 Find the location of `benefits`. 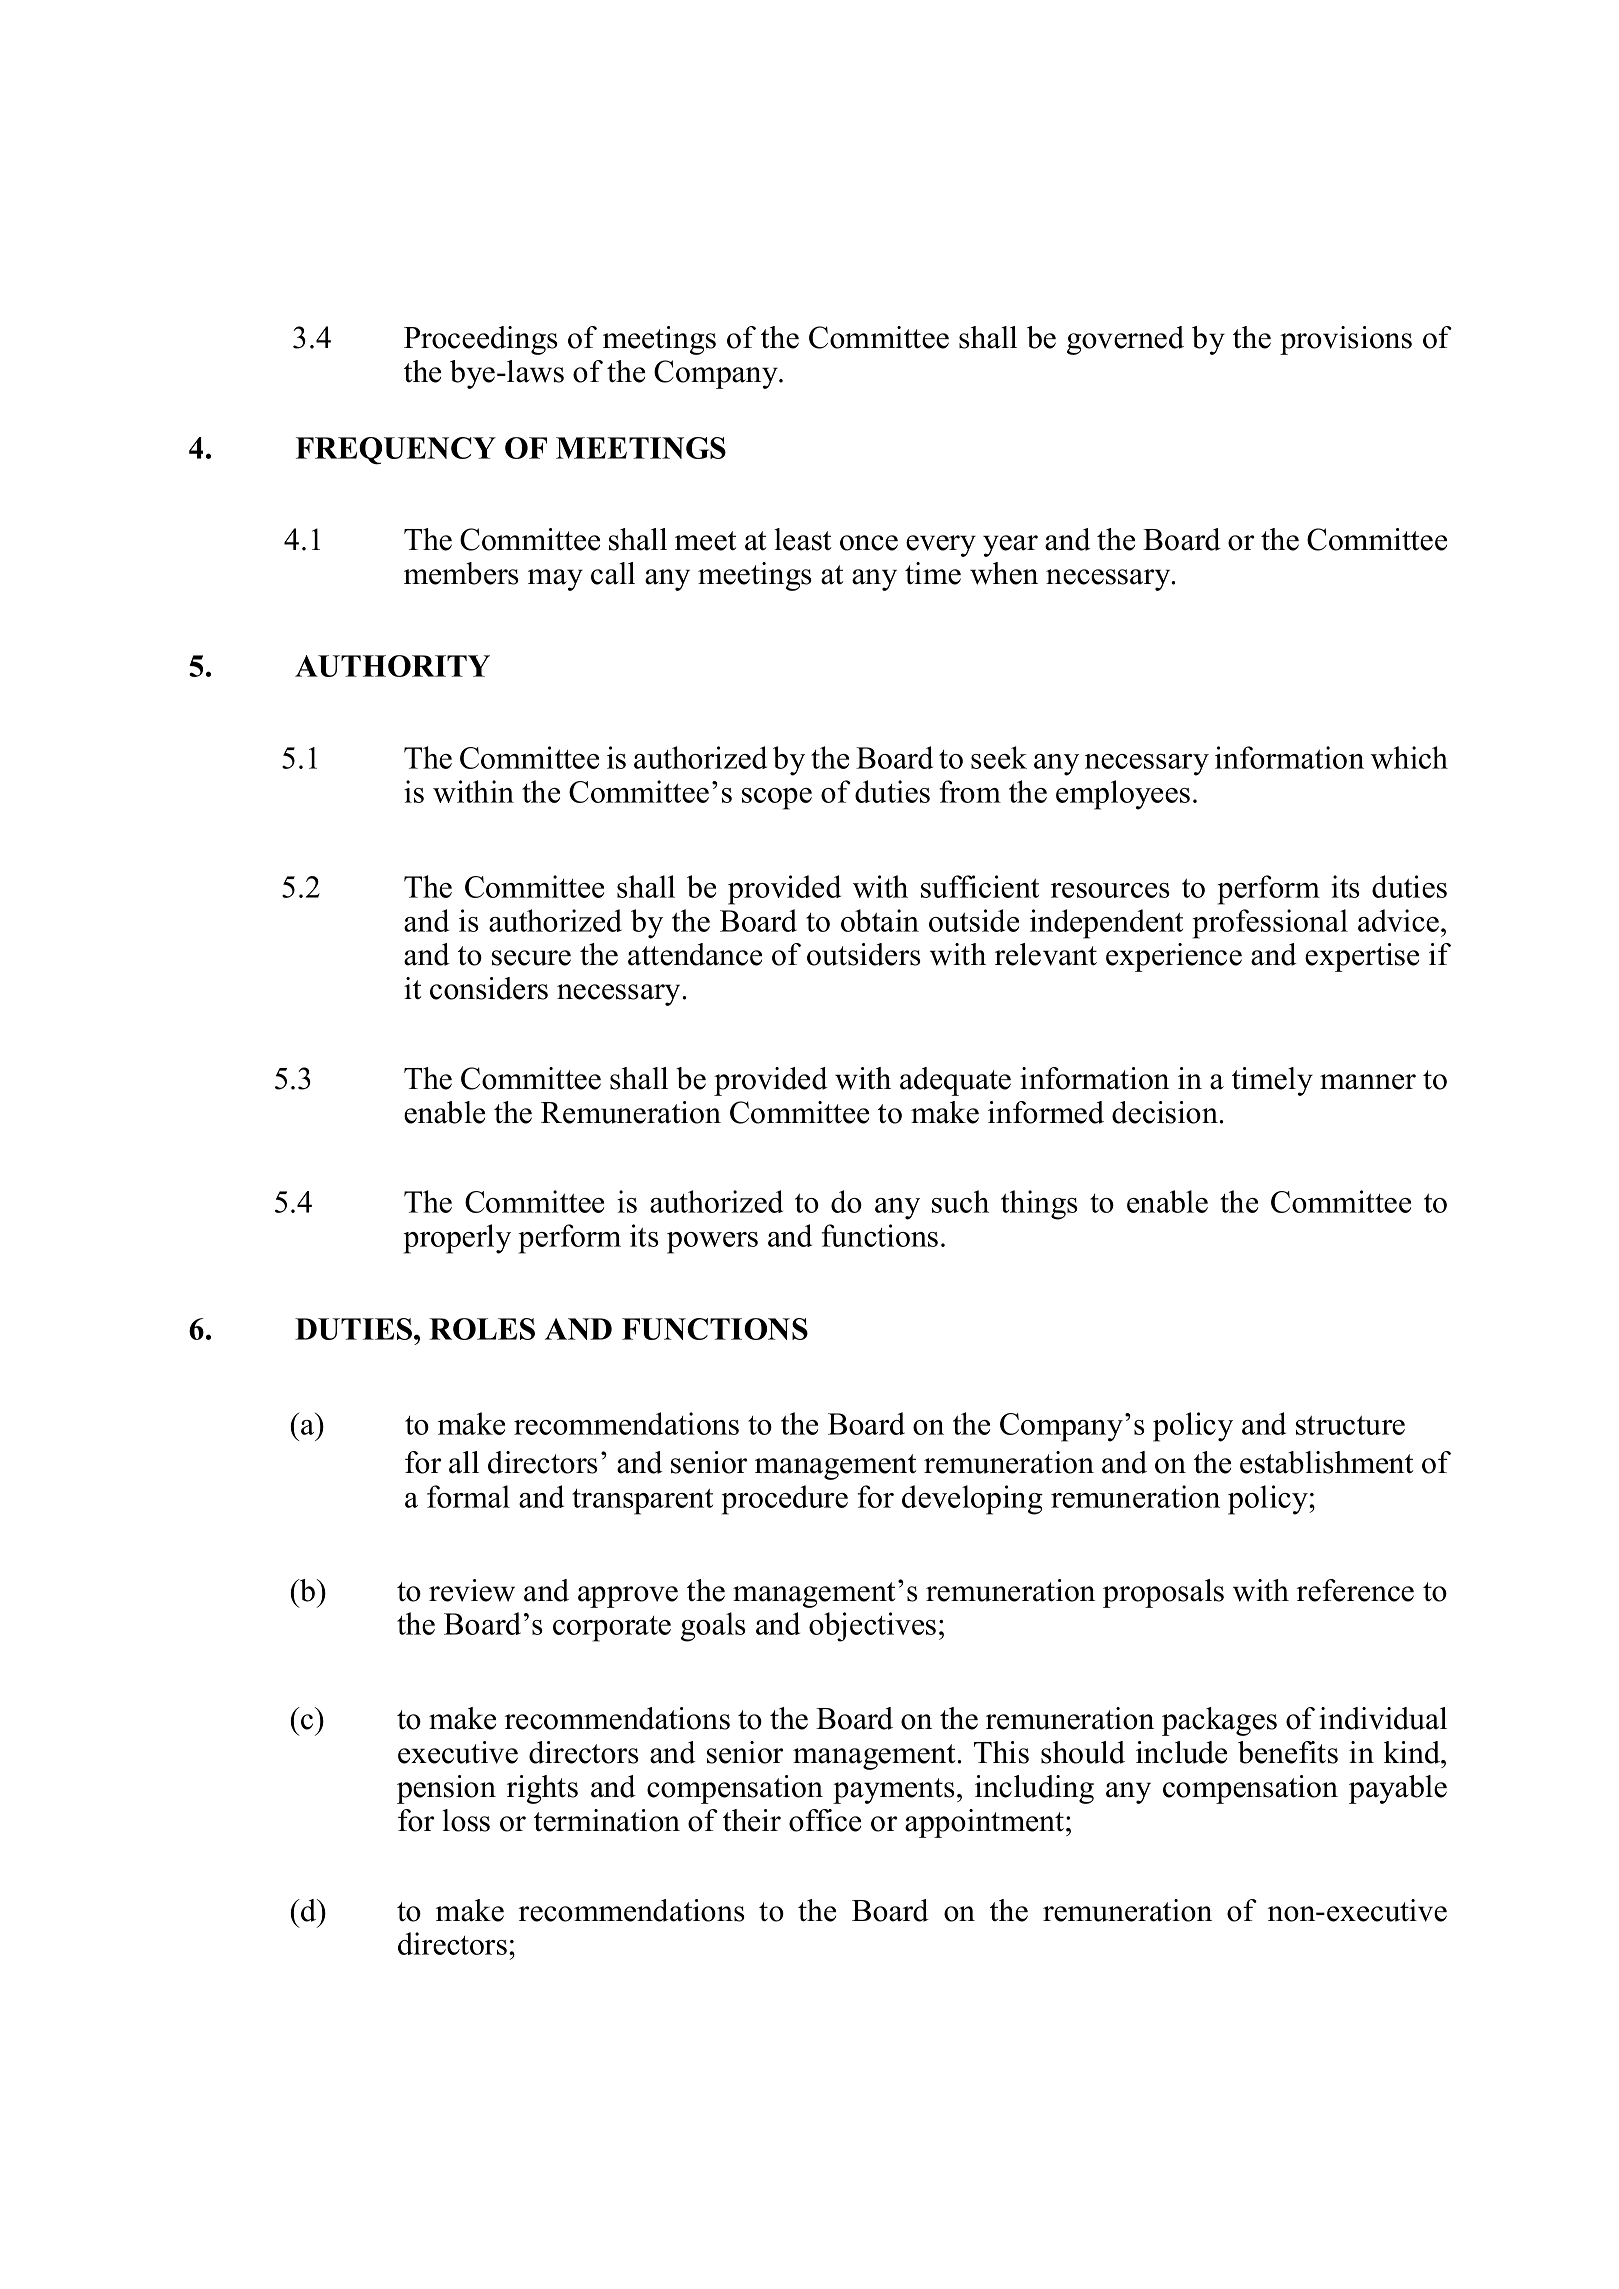

benefits is located at coordinates (1288, 1752).
